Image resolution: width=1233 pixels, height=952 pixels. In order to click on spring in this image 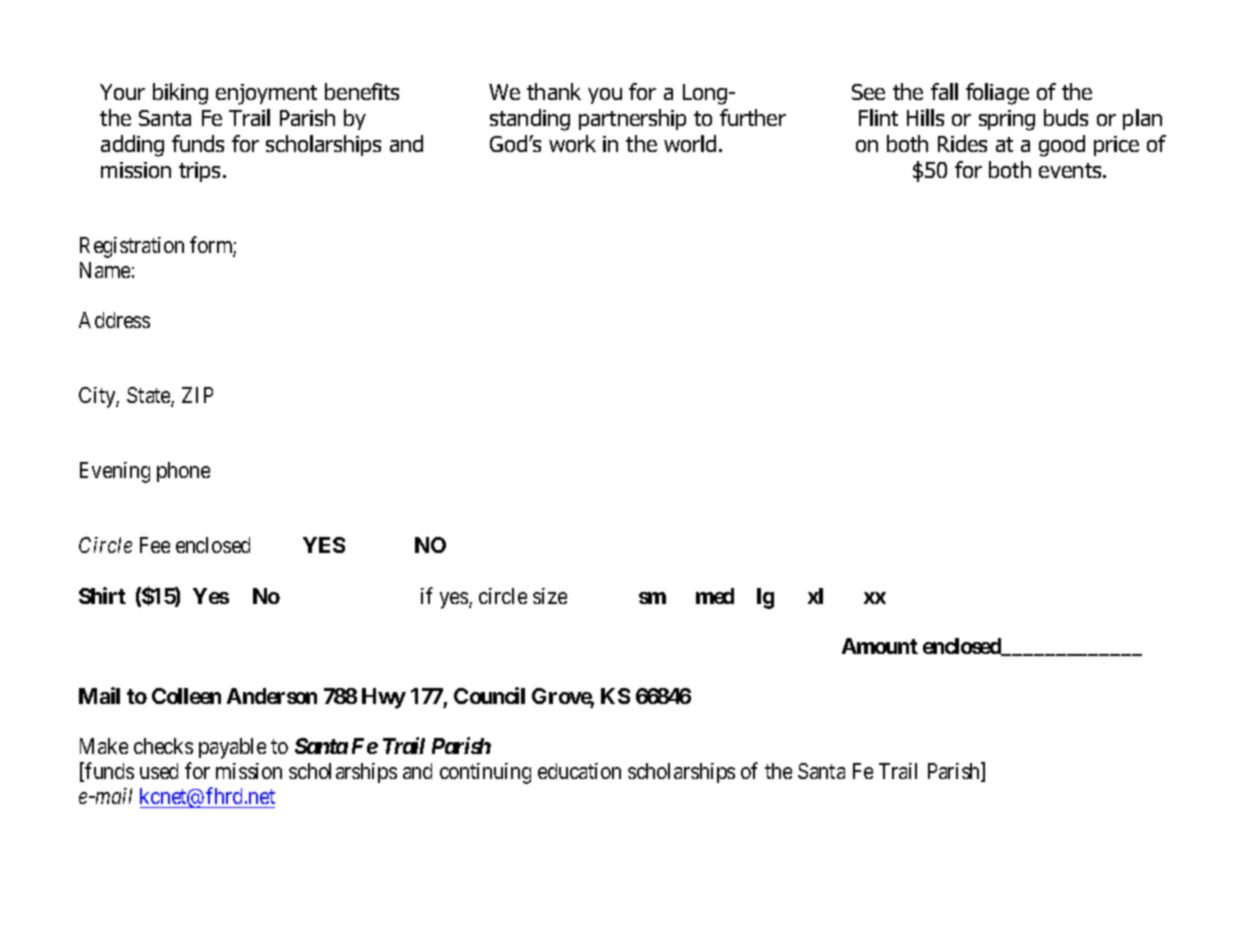, I will do `click(1007, 120)`.
